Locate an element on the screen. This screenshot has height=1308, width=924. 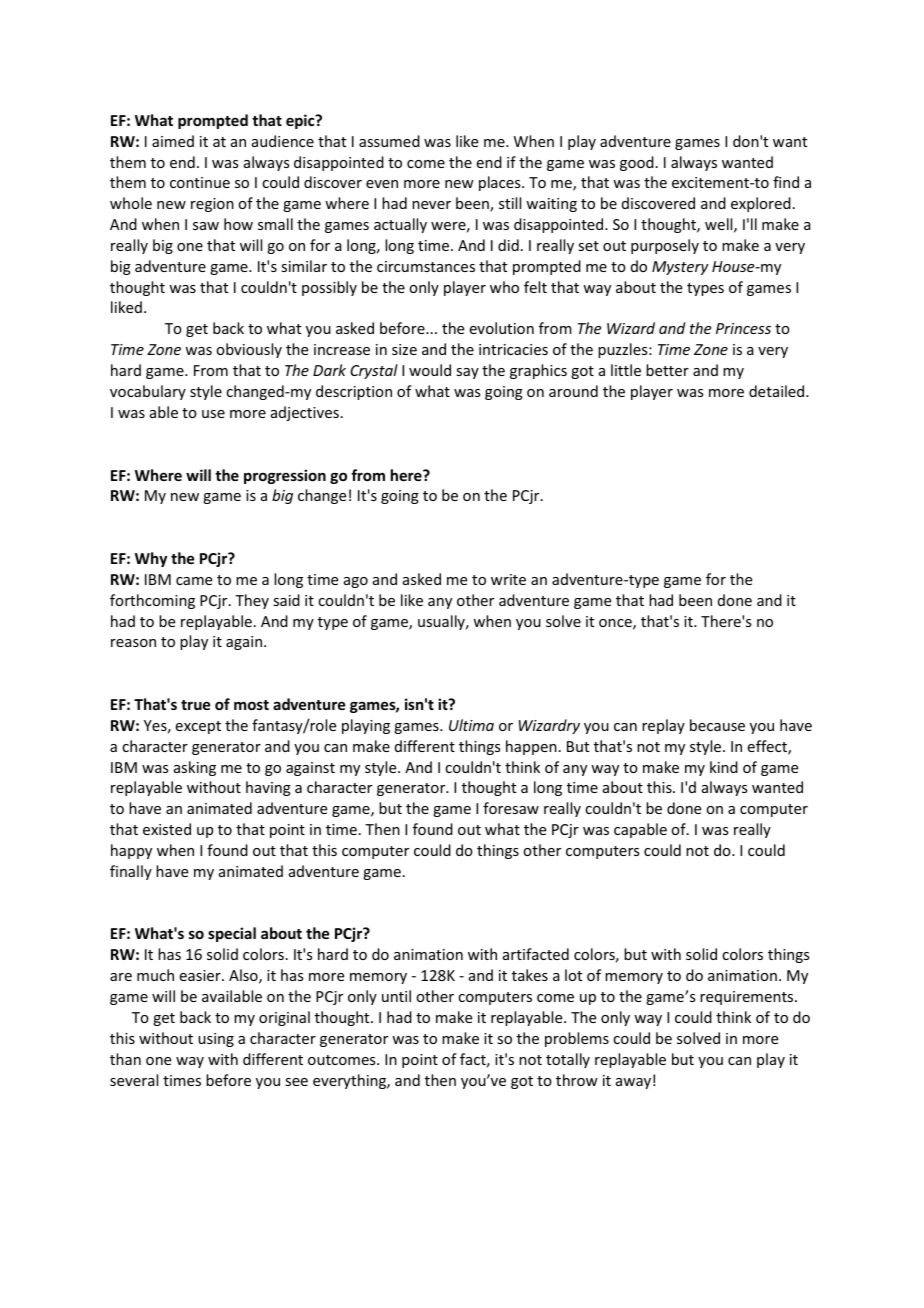
good is located at coordinates (637, 163).
